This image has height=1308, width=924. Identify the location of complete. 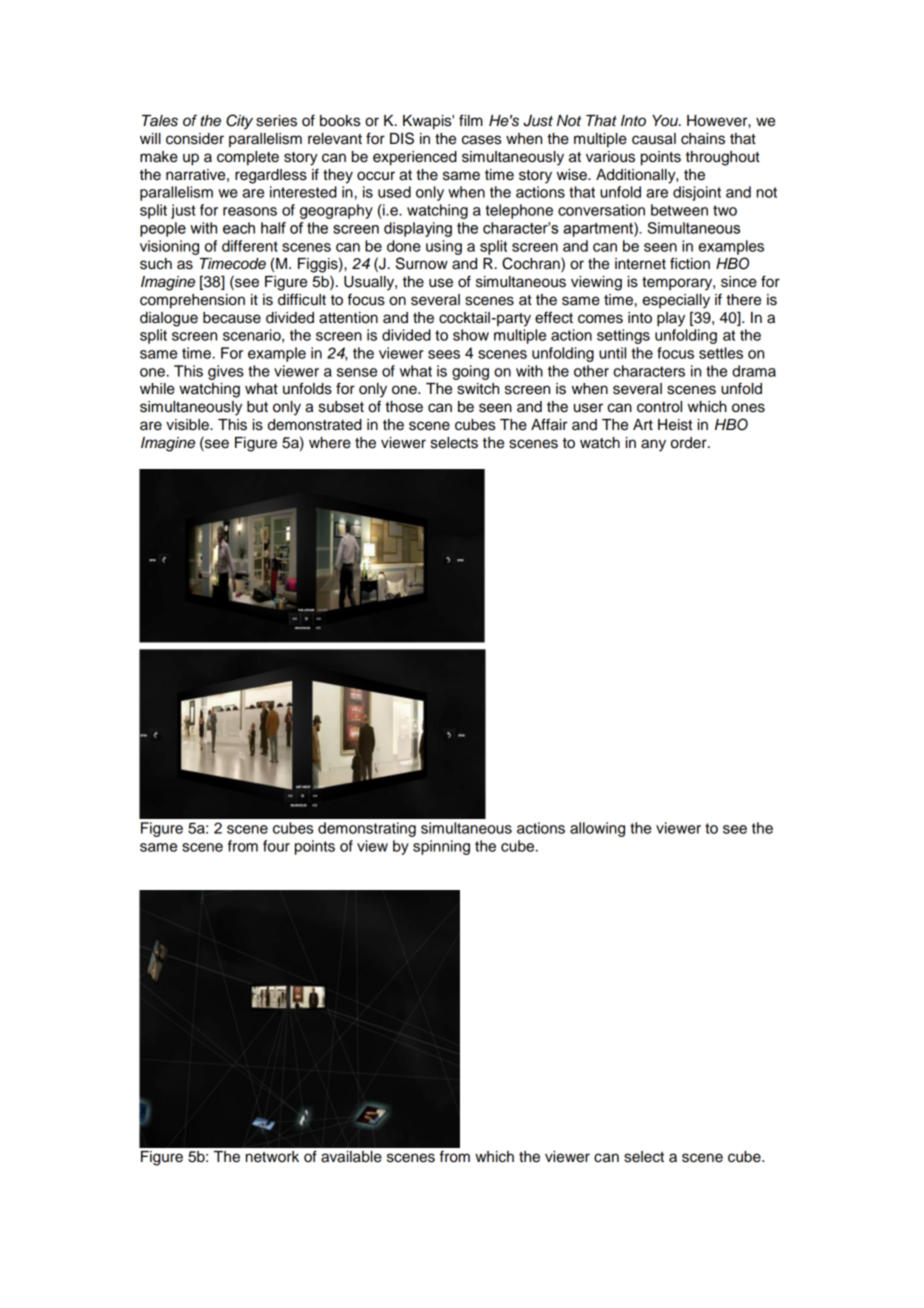
(248, 158).
